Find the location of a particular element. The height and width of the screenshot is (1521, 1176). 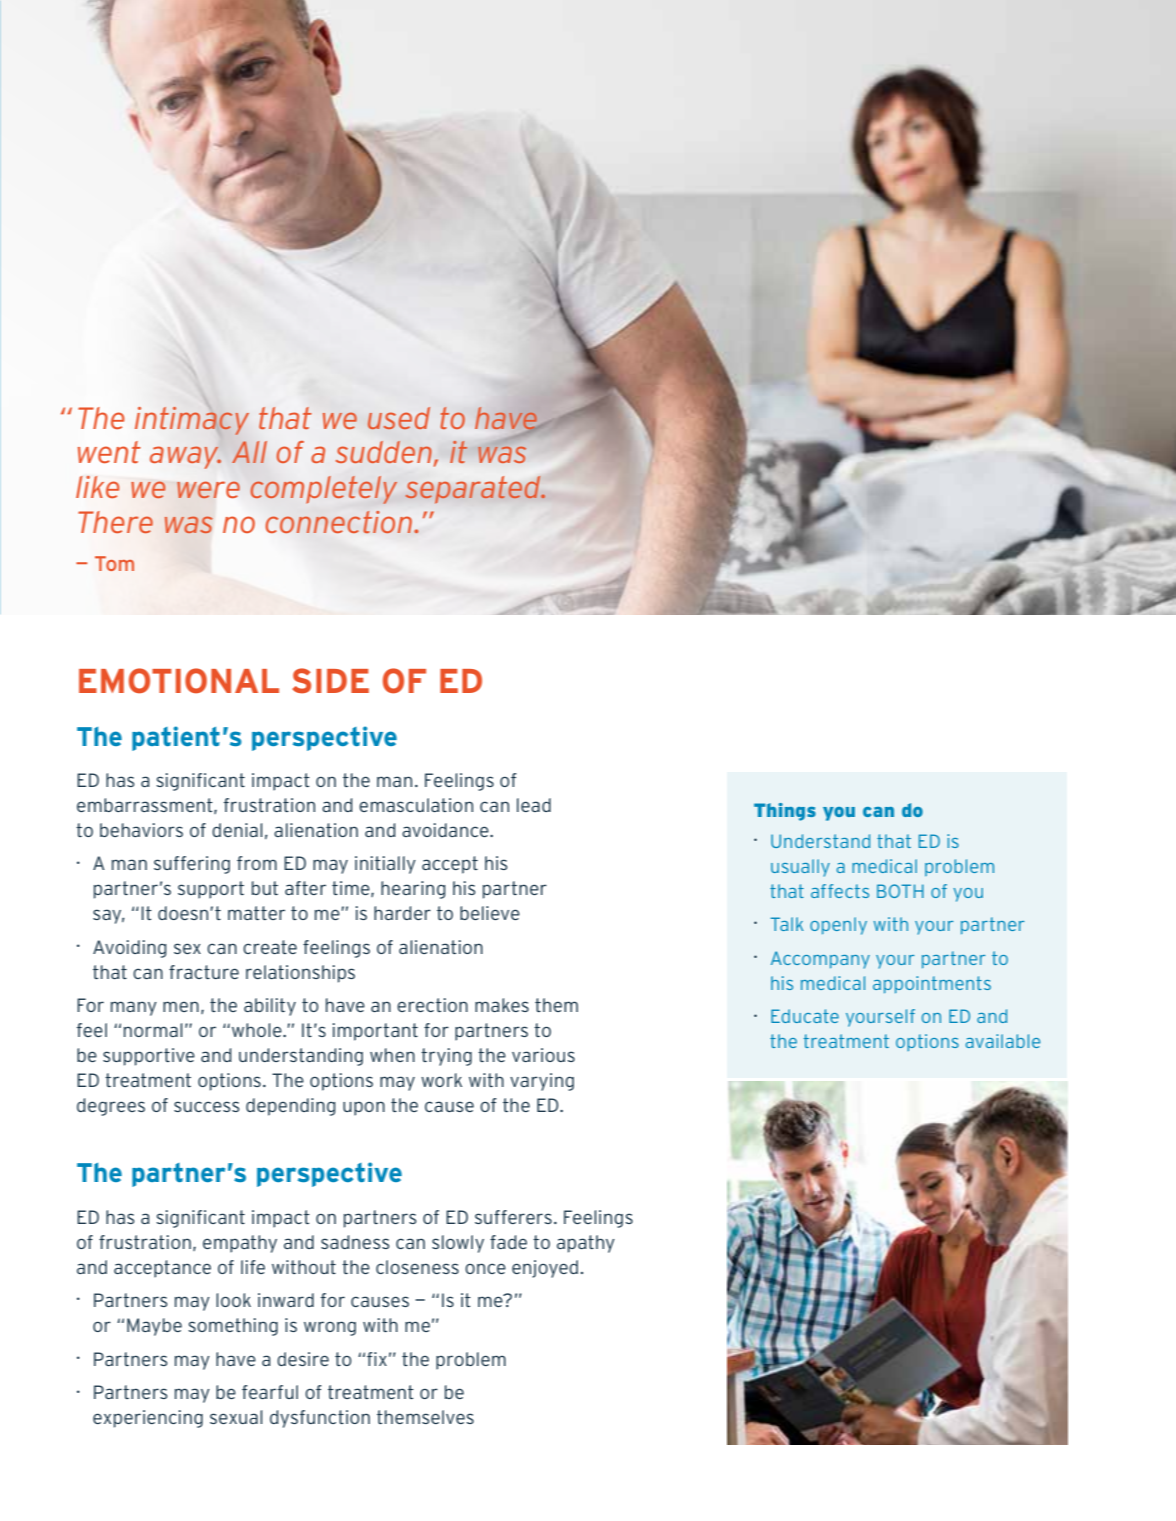

Things is located at coordinates (785, 812).
